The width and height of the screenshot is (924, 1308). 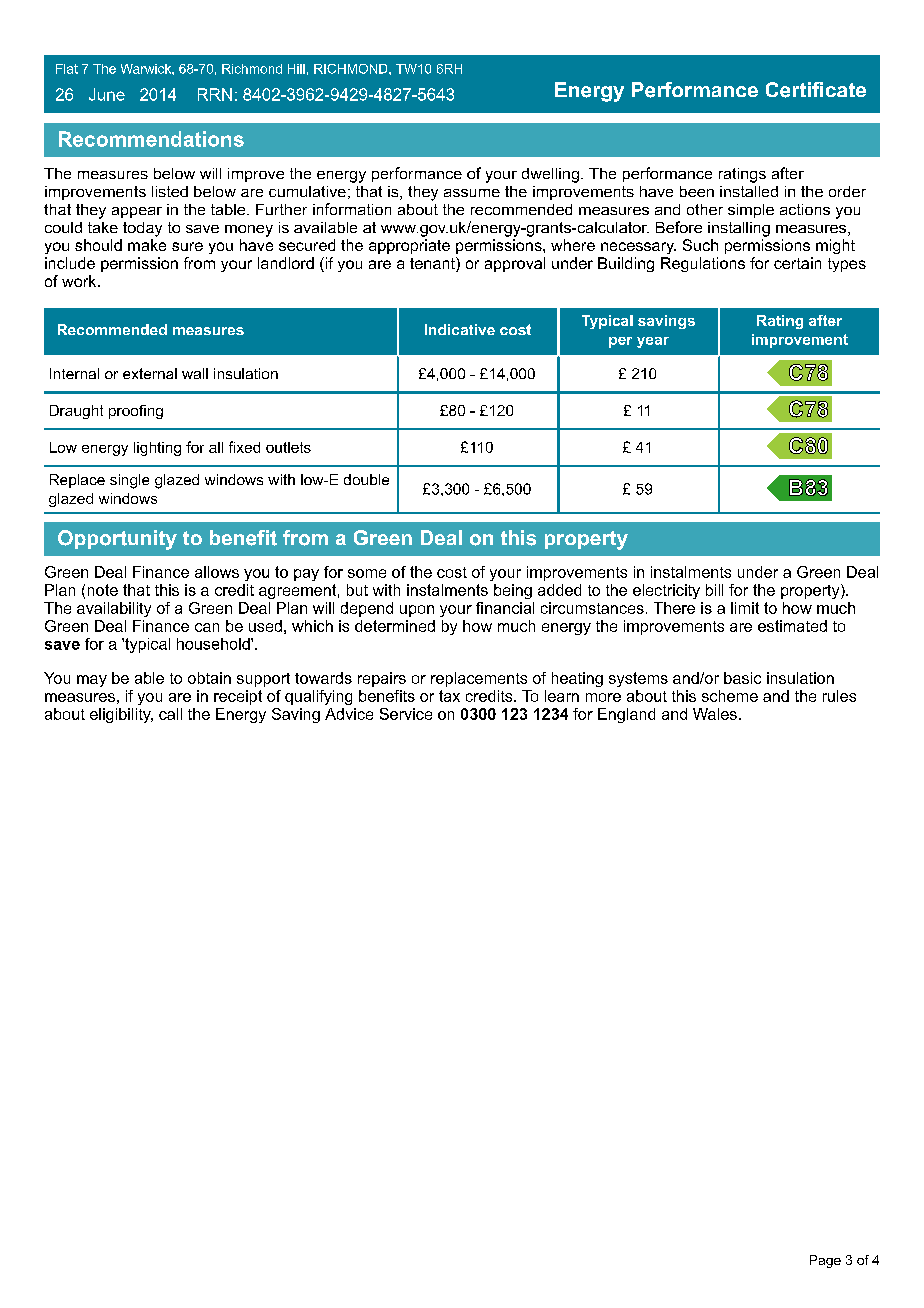 What do you see at coordinates (449, 696) in the screenshot?
I see `tax` at bounding box center [449, 696].
